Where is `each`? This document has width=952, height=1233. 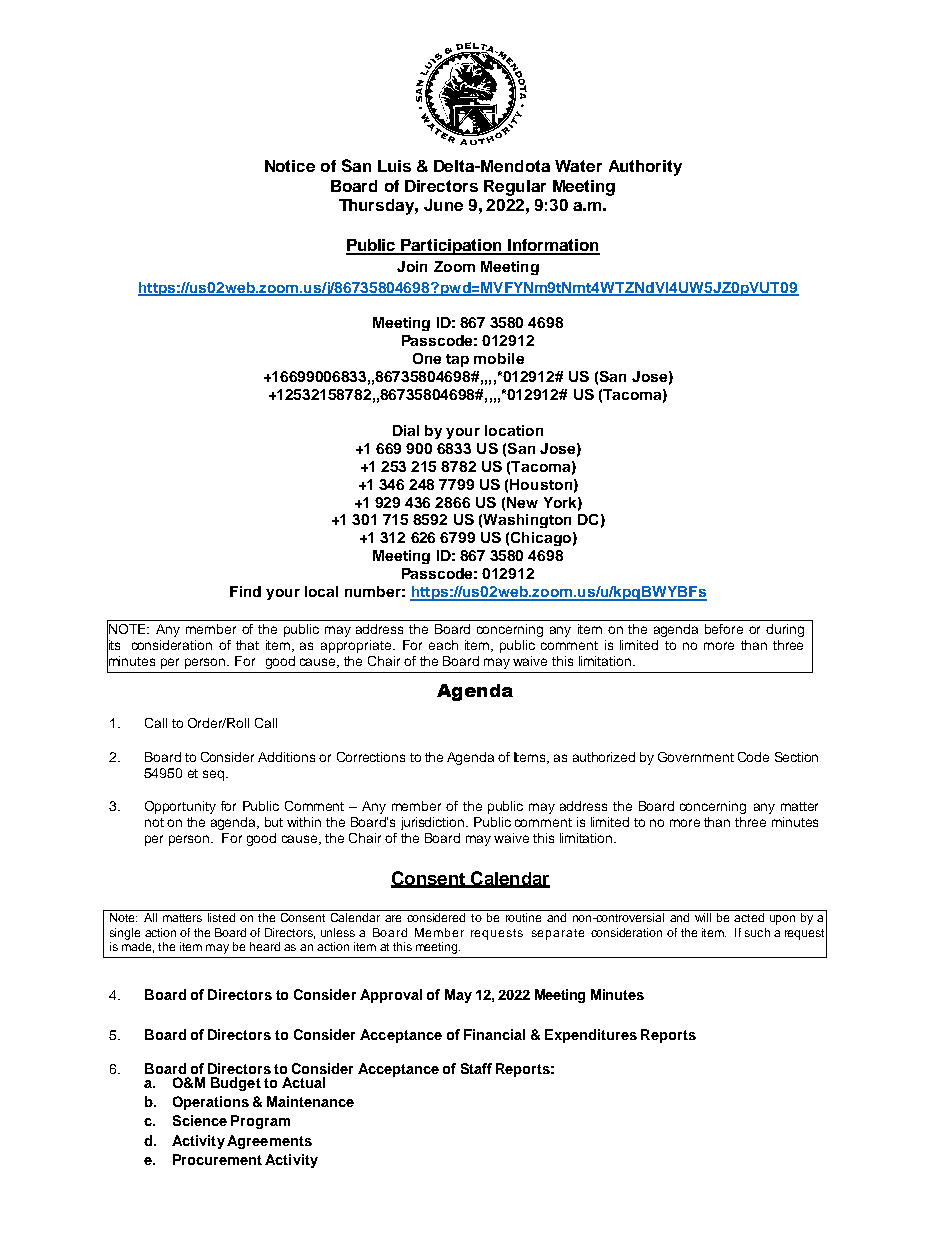 each is located at coordinates (443, 645).
